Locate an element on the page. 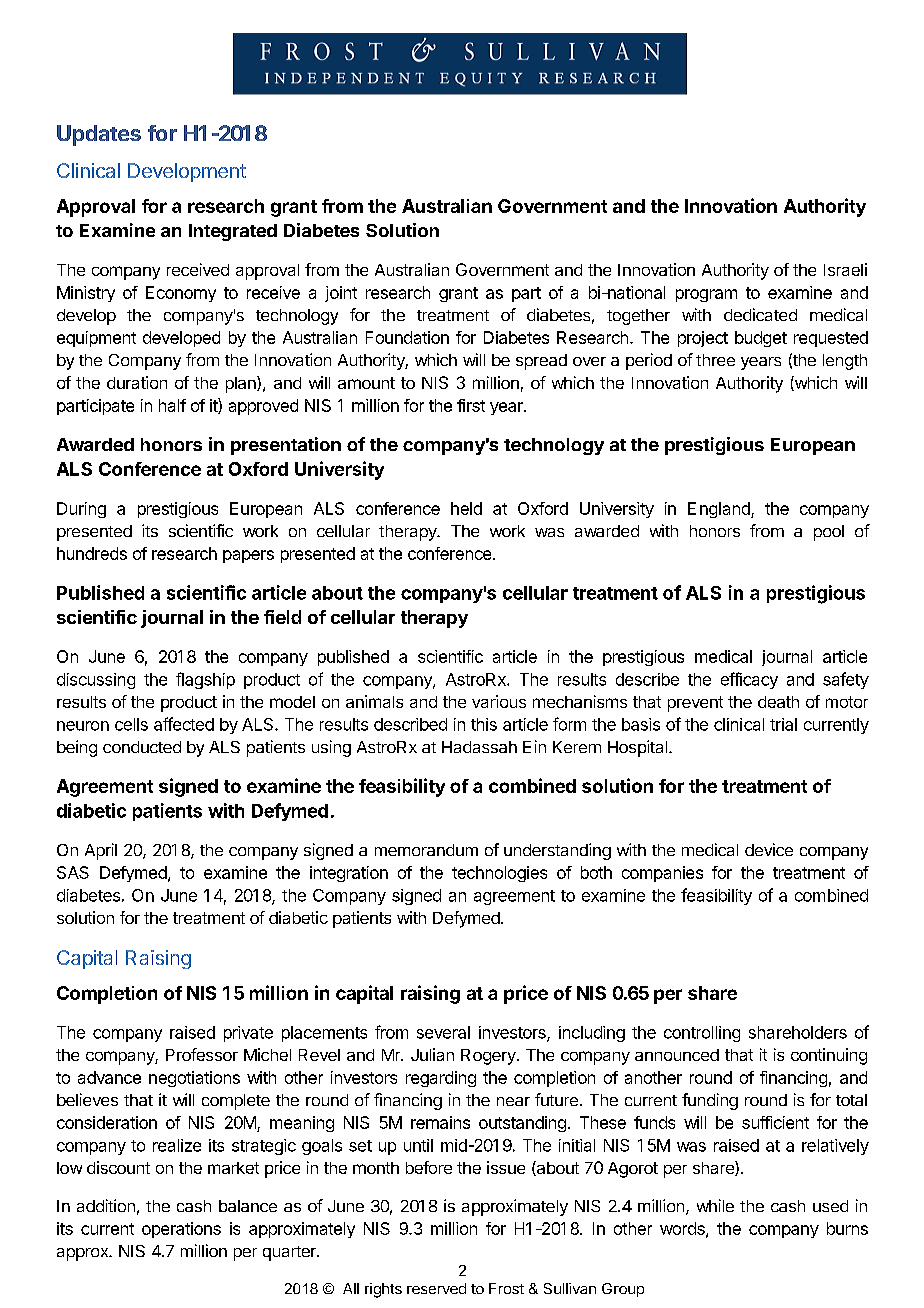  joint is located at coordinates (341, 294).
